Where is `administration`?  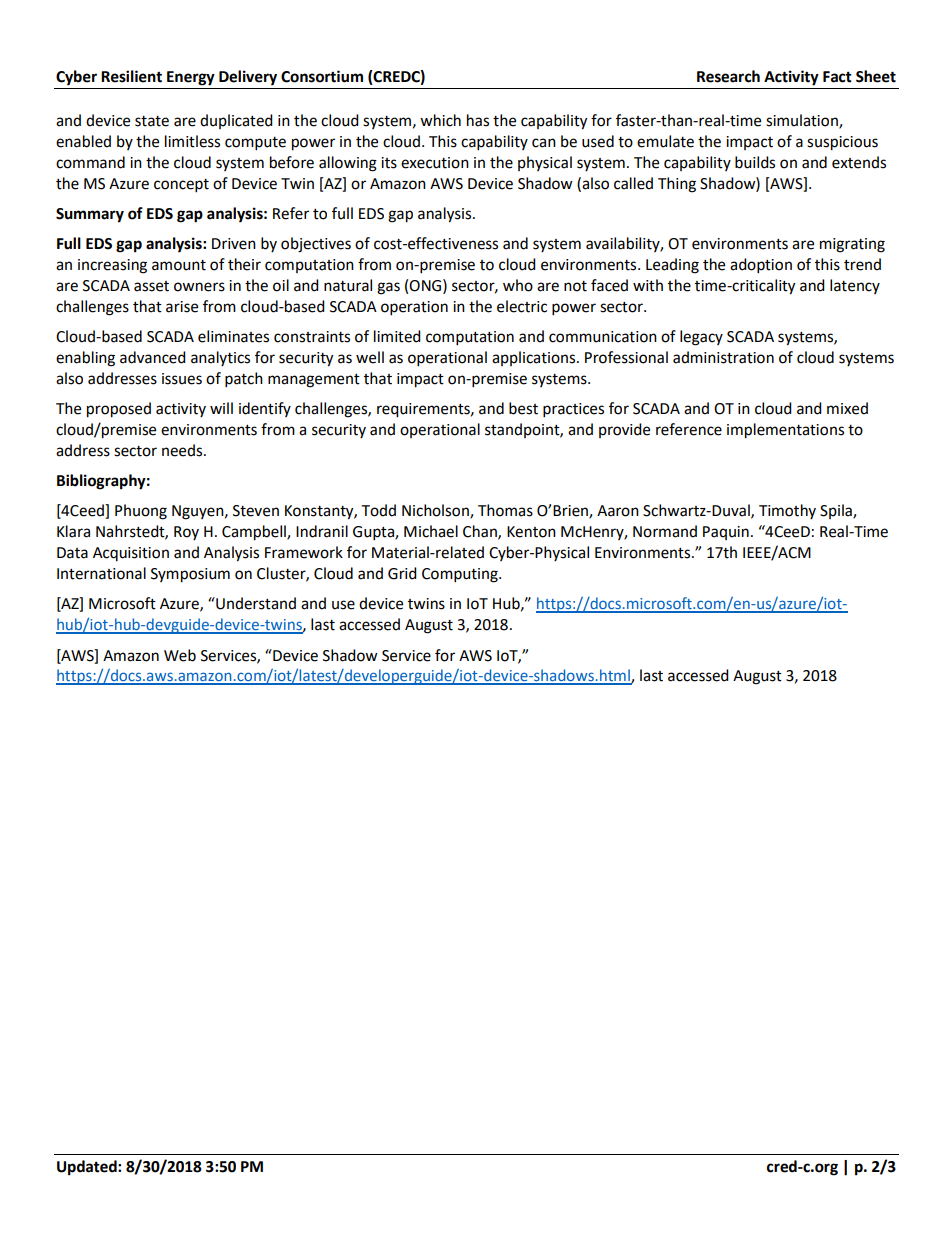 administration is located at coordinates (723, 357).
